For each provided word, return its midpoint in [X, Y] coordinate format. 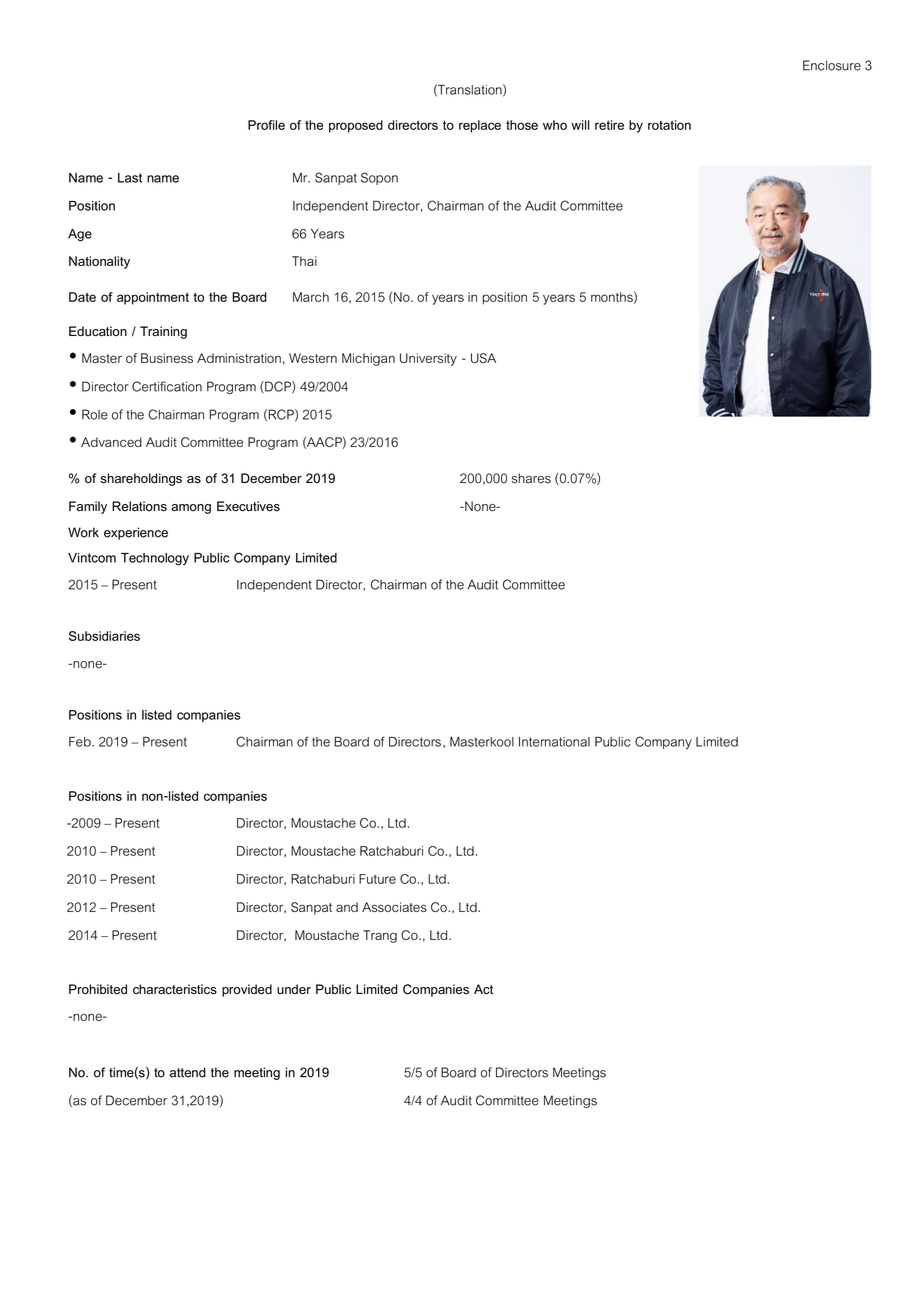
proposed [356, 126]
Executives [248, 506]
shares [531, 478]
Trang [380, 936]
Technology [155, 559]
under [294, 989]
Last [130, 178]
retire [609, 125]
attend [188, 1072]
